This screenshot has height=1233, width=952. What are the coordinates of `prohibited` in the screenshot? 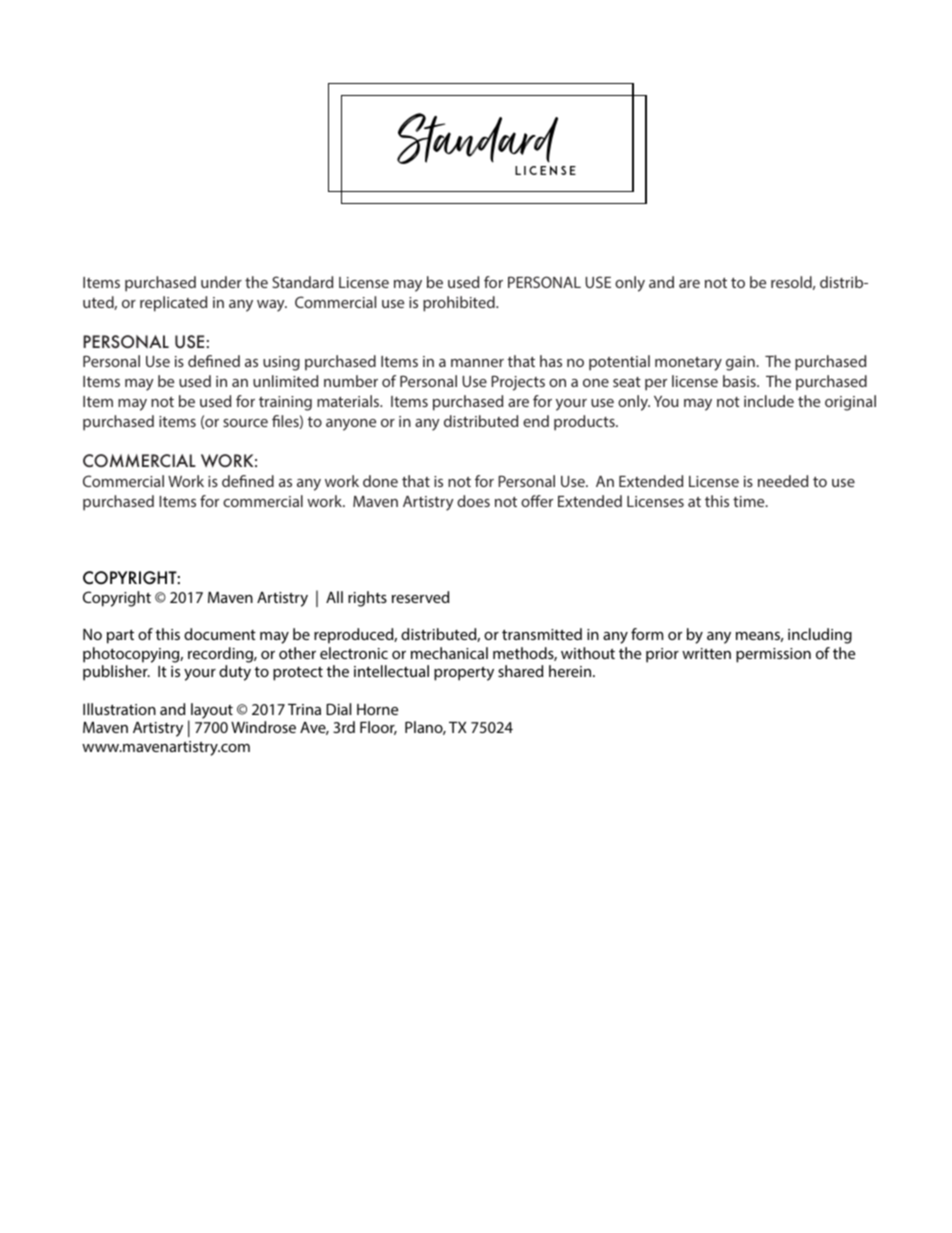 It's located at (460, 304).
